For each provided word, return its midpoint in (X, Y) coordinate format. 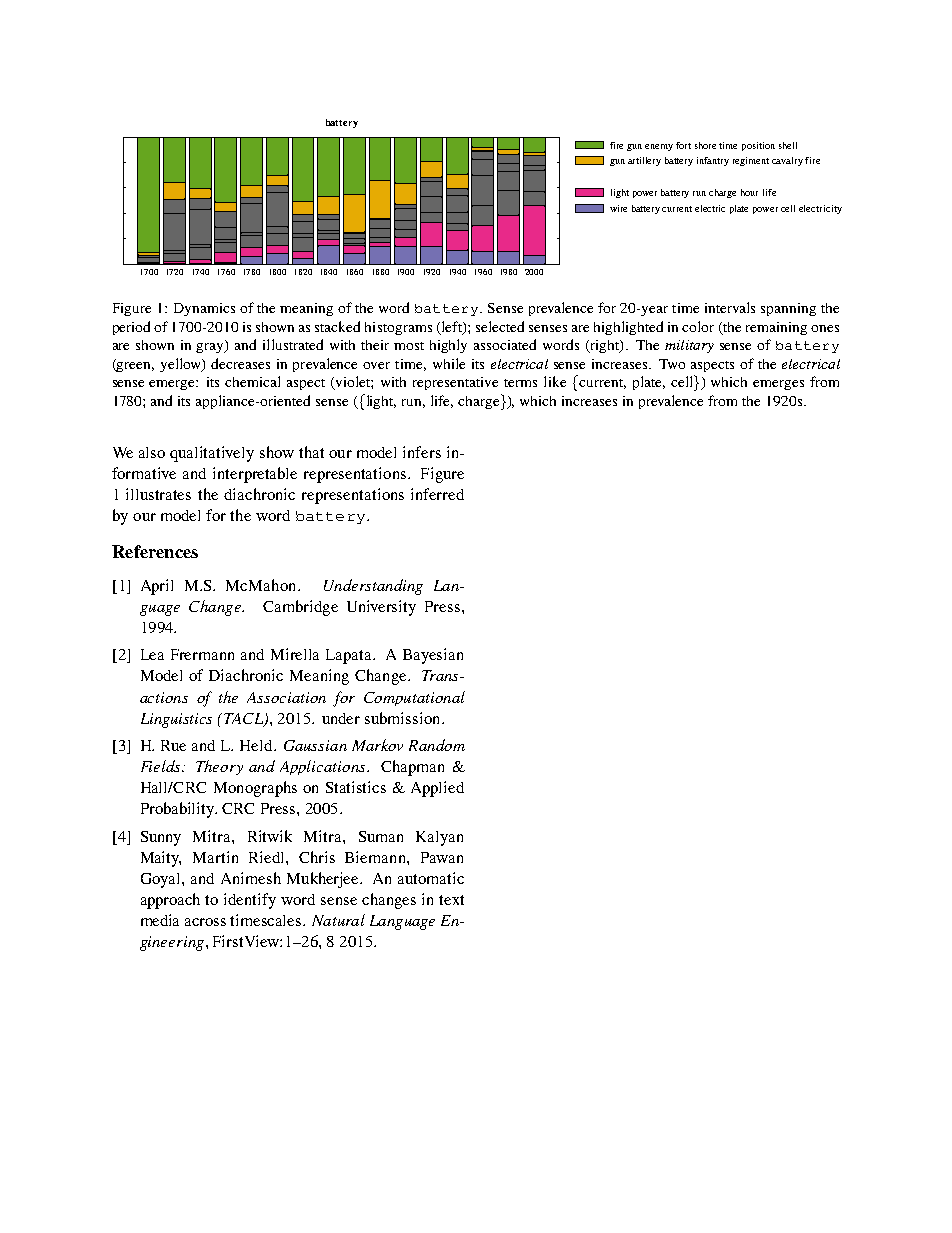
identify (250, 901)
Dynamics (204, 309)
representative (455, 383)
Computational (414, 698)
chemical (252, 381)
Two (672, 364)
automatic (431, 878)
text (451, 900)
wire (618, 208)
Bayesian (433, 656)
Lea (152, 654)
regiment (751, 161)
